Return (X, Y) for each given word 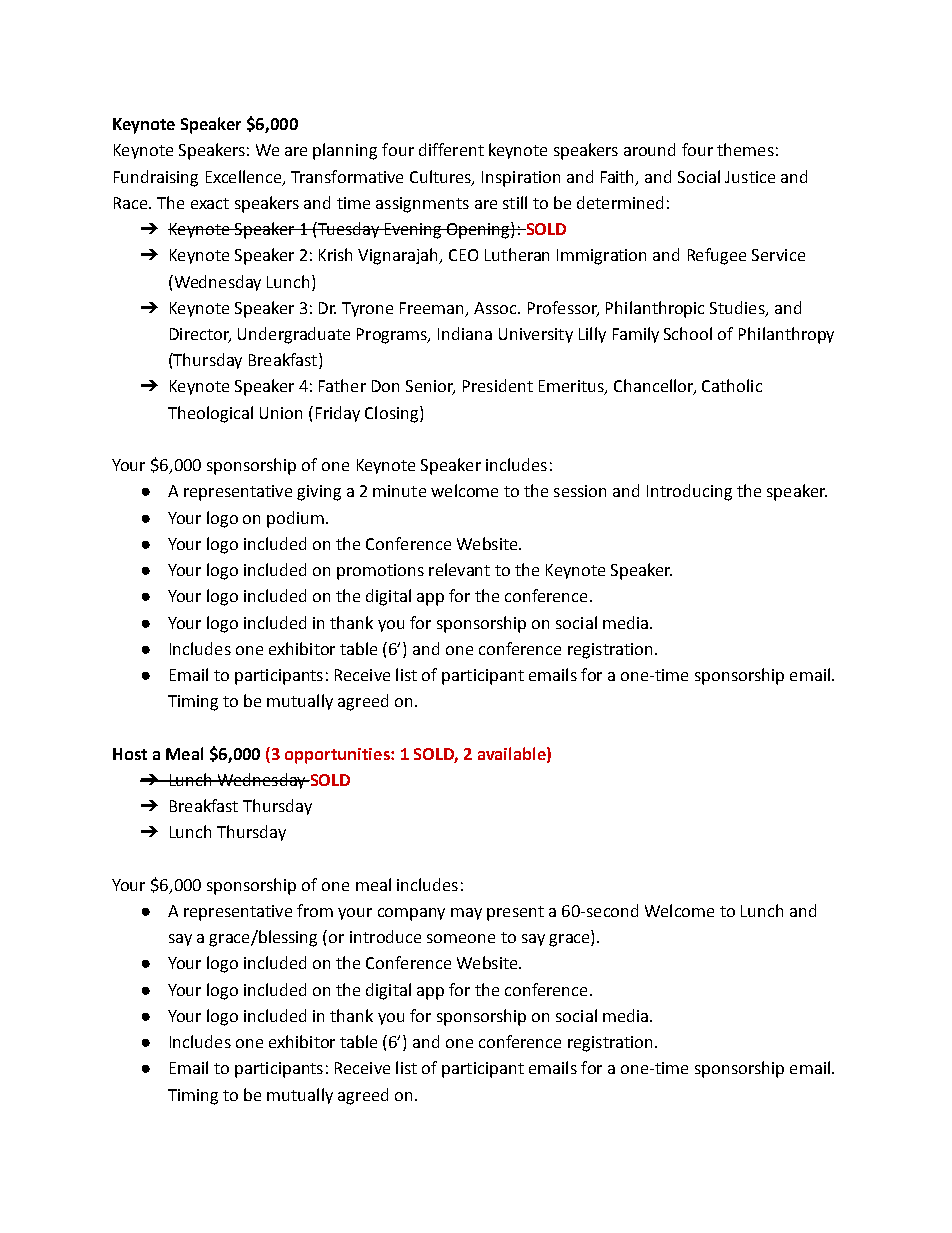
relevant (459, 569)
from (315, 910)
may (466, 914)
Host (130, 754)
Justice (750, 177)
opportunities (338, 756)
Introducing (689, 492)
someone (461, 938)
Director (200, 335)
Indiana (465, 333)
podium (295, 519)
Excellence (245, 177)
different (451, 149)
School (688, 333)
